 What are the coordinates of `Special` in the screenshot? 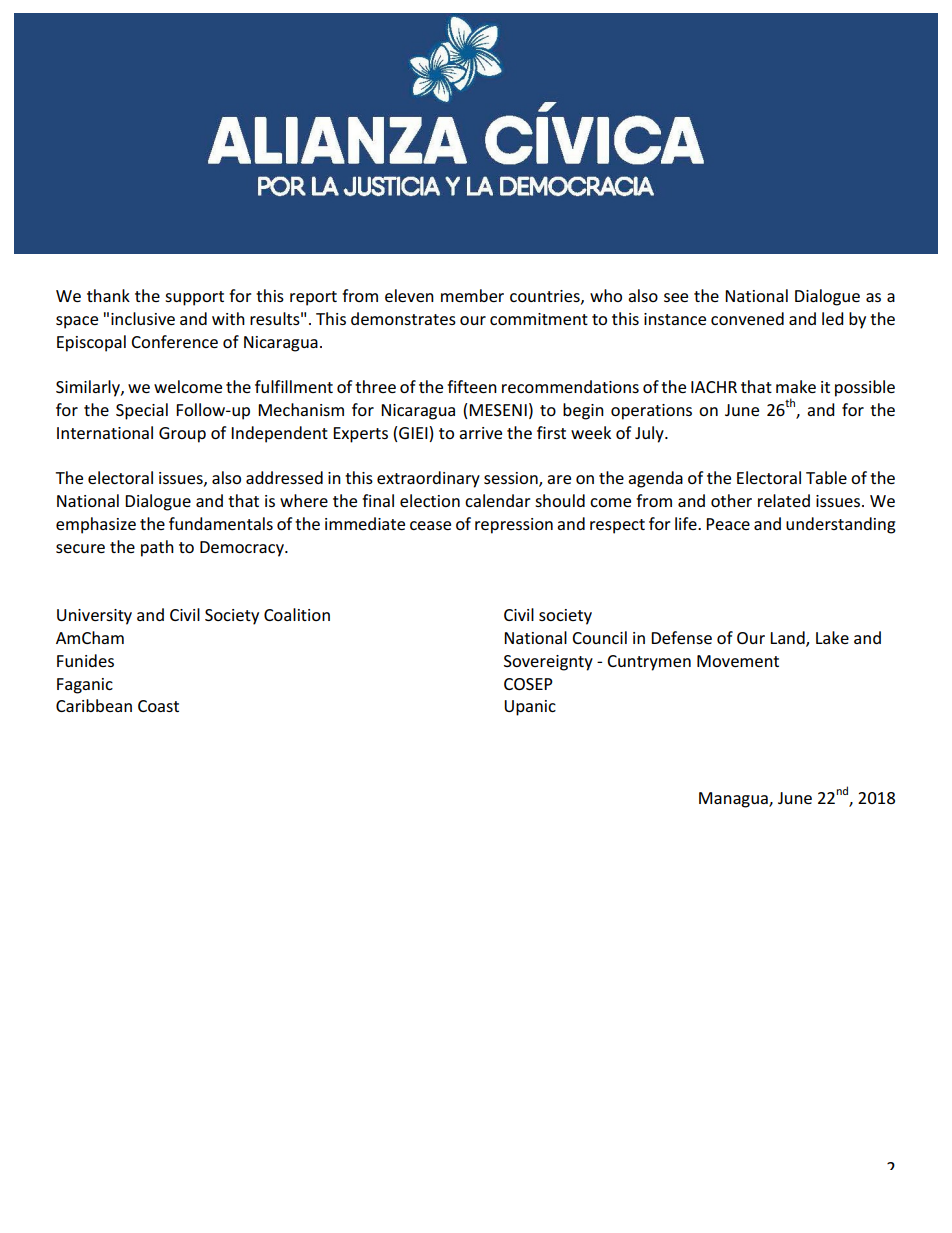 It's located at (142, 411).
